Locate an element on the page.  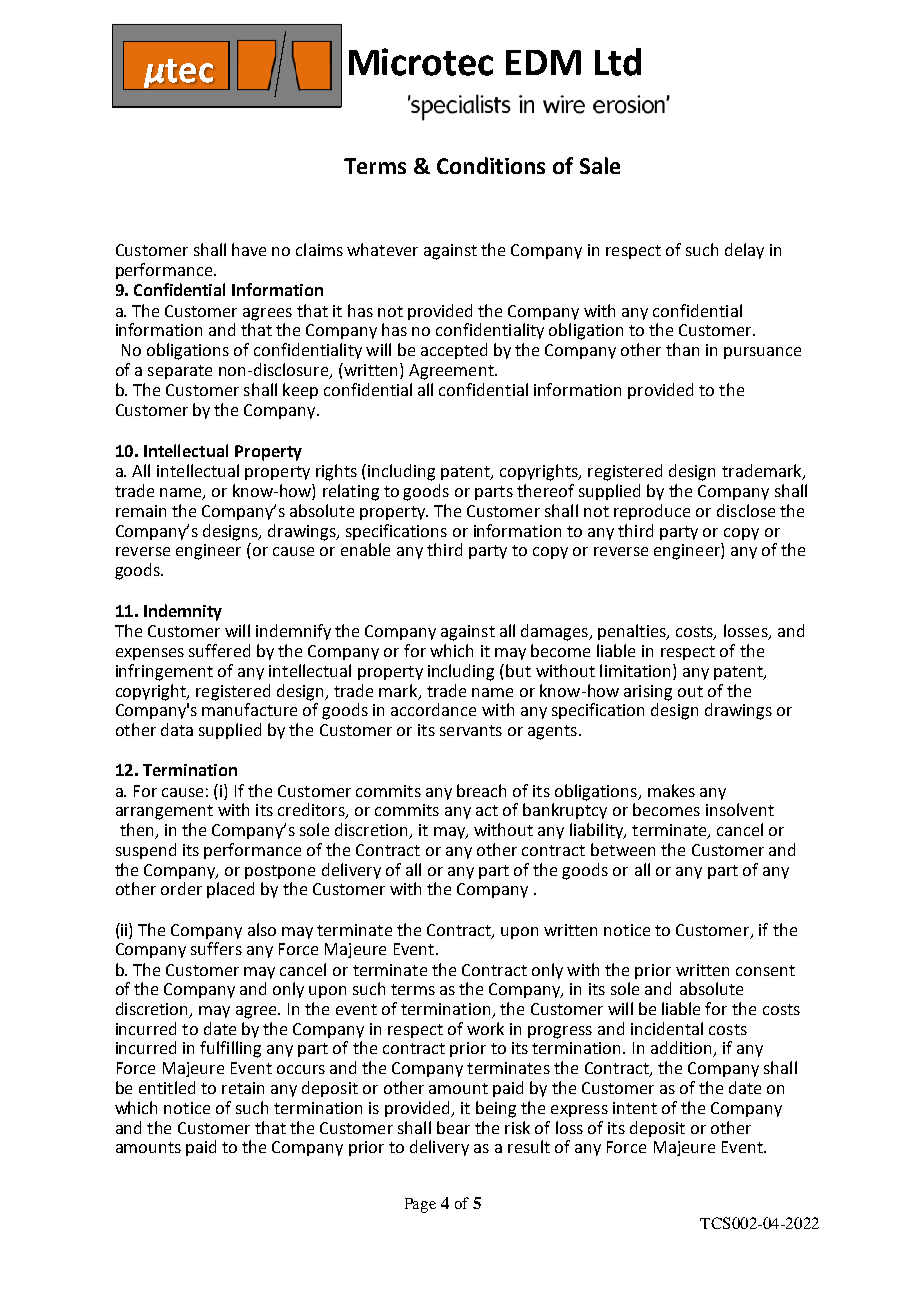
penalties is located at coordinates (633, 632).
